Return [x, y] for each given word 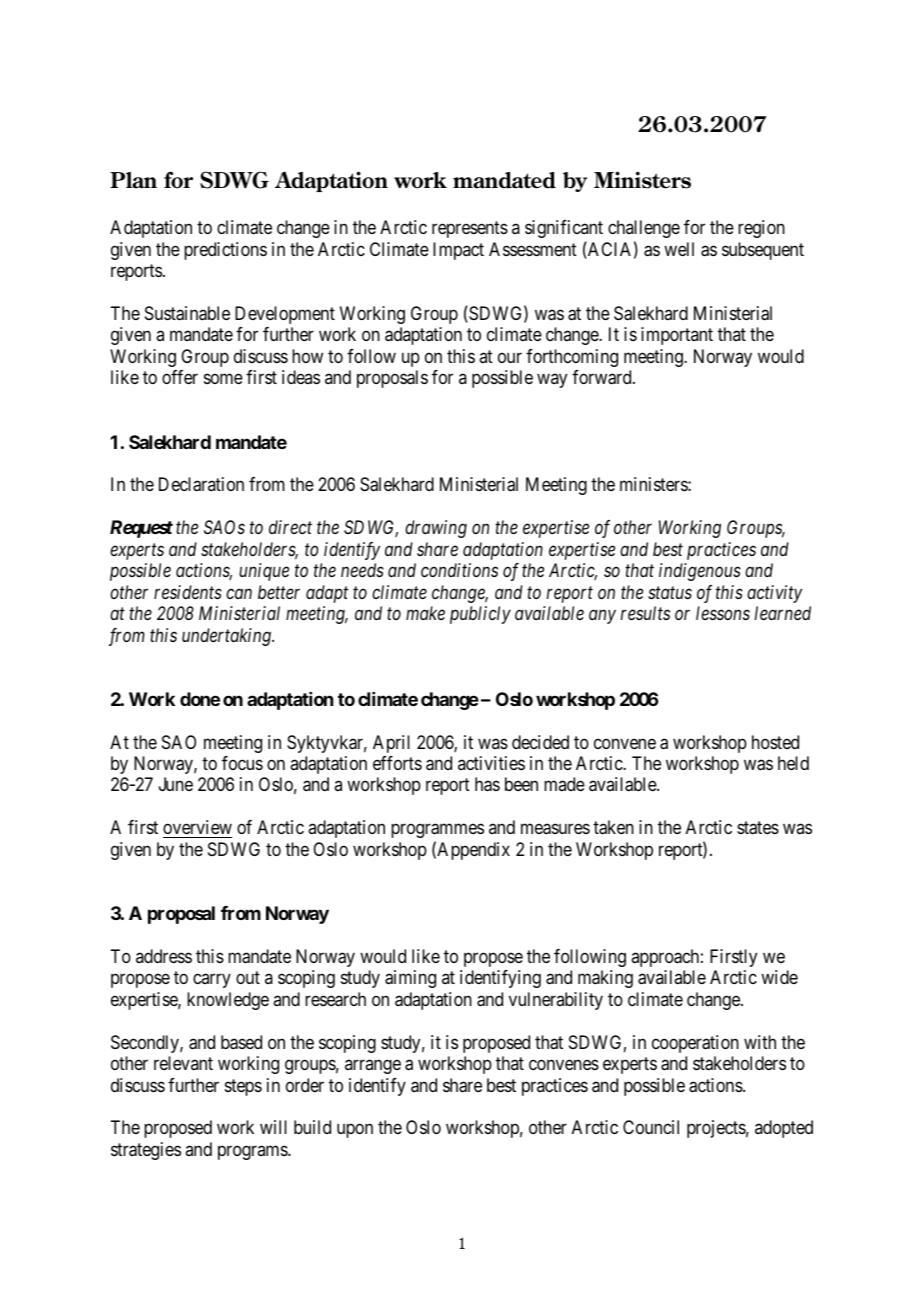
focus [242, 763]
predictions [225, 251]
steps [243, 1087]
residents [188, 592]
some [223, 379]
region [761, 229]
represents [470, 229]
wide [779, 977]
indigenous [700, 572]
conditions [459, 570]
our [510, 357]
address [164, 956]
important [677, 336]
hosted [775, 742]
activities [491, 763]
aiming [410, 979]
